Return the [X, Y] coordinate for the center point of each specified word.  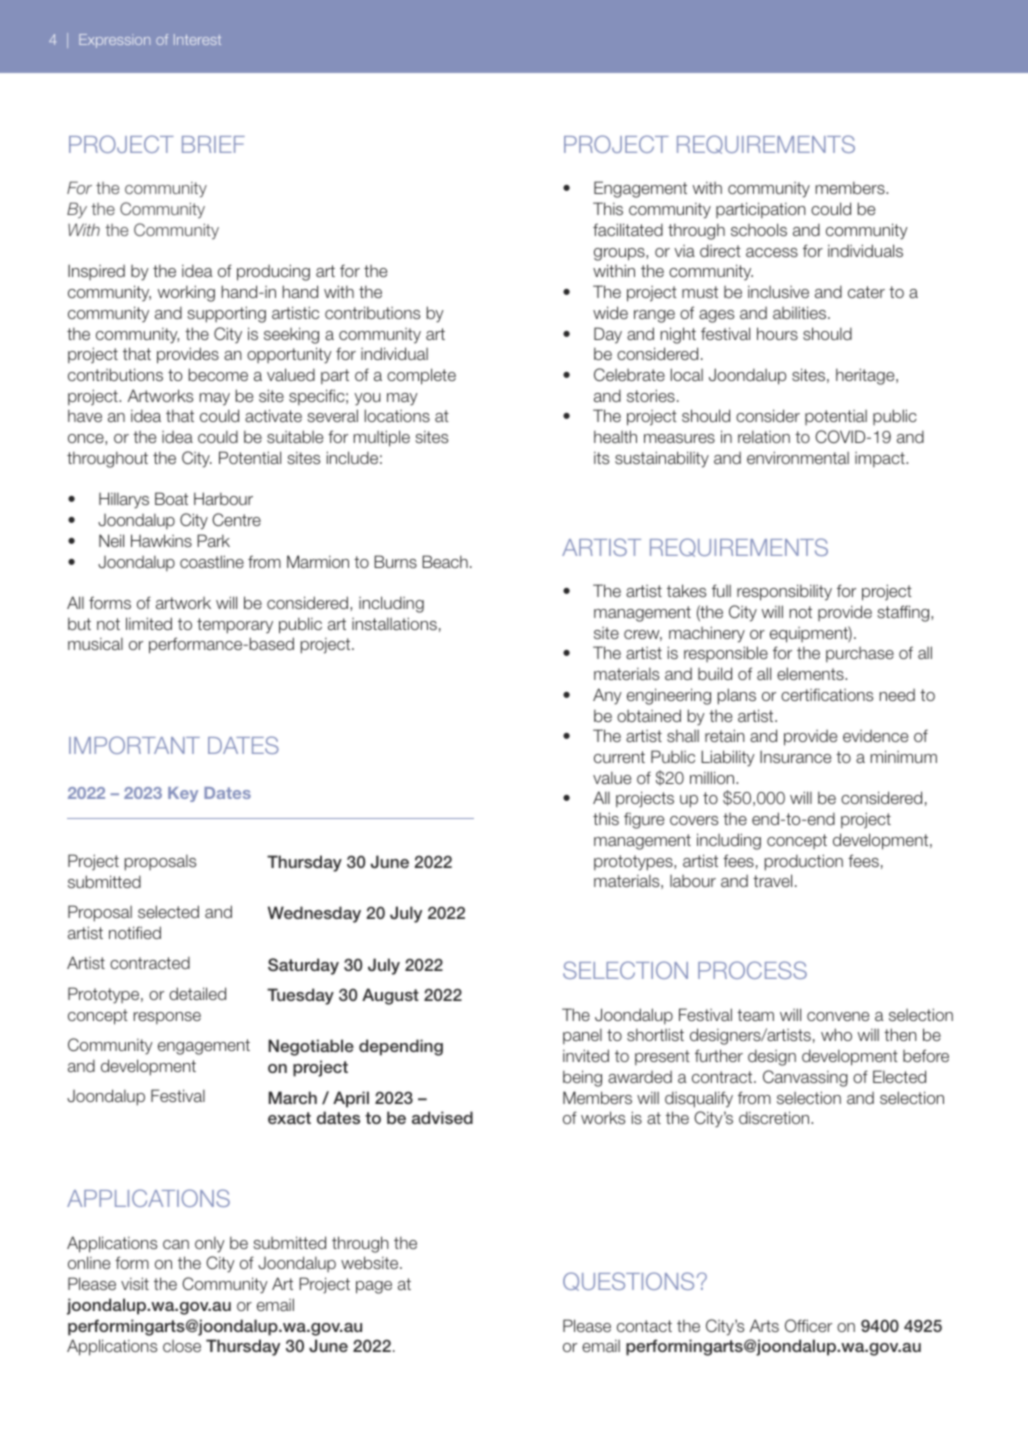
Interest [197, 39]
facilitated [628, 229]
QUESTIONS [628, 1281]
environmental [798, 457]
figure [644, 820]
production [804, 862]
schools [759, 229]
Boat [171, 498]
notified [135, 932]
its [601, 457]
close [182, 1346]
